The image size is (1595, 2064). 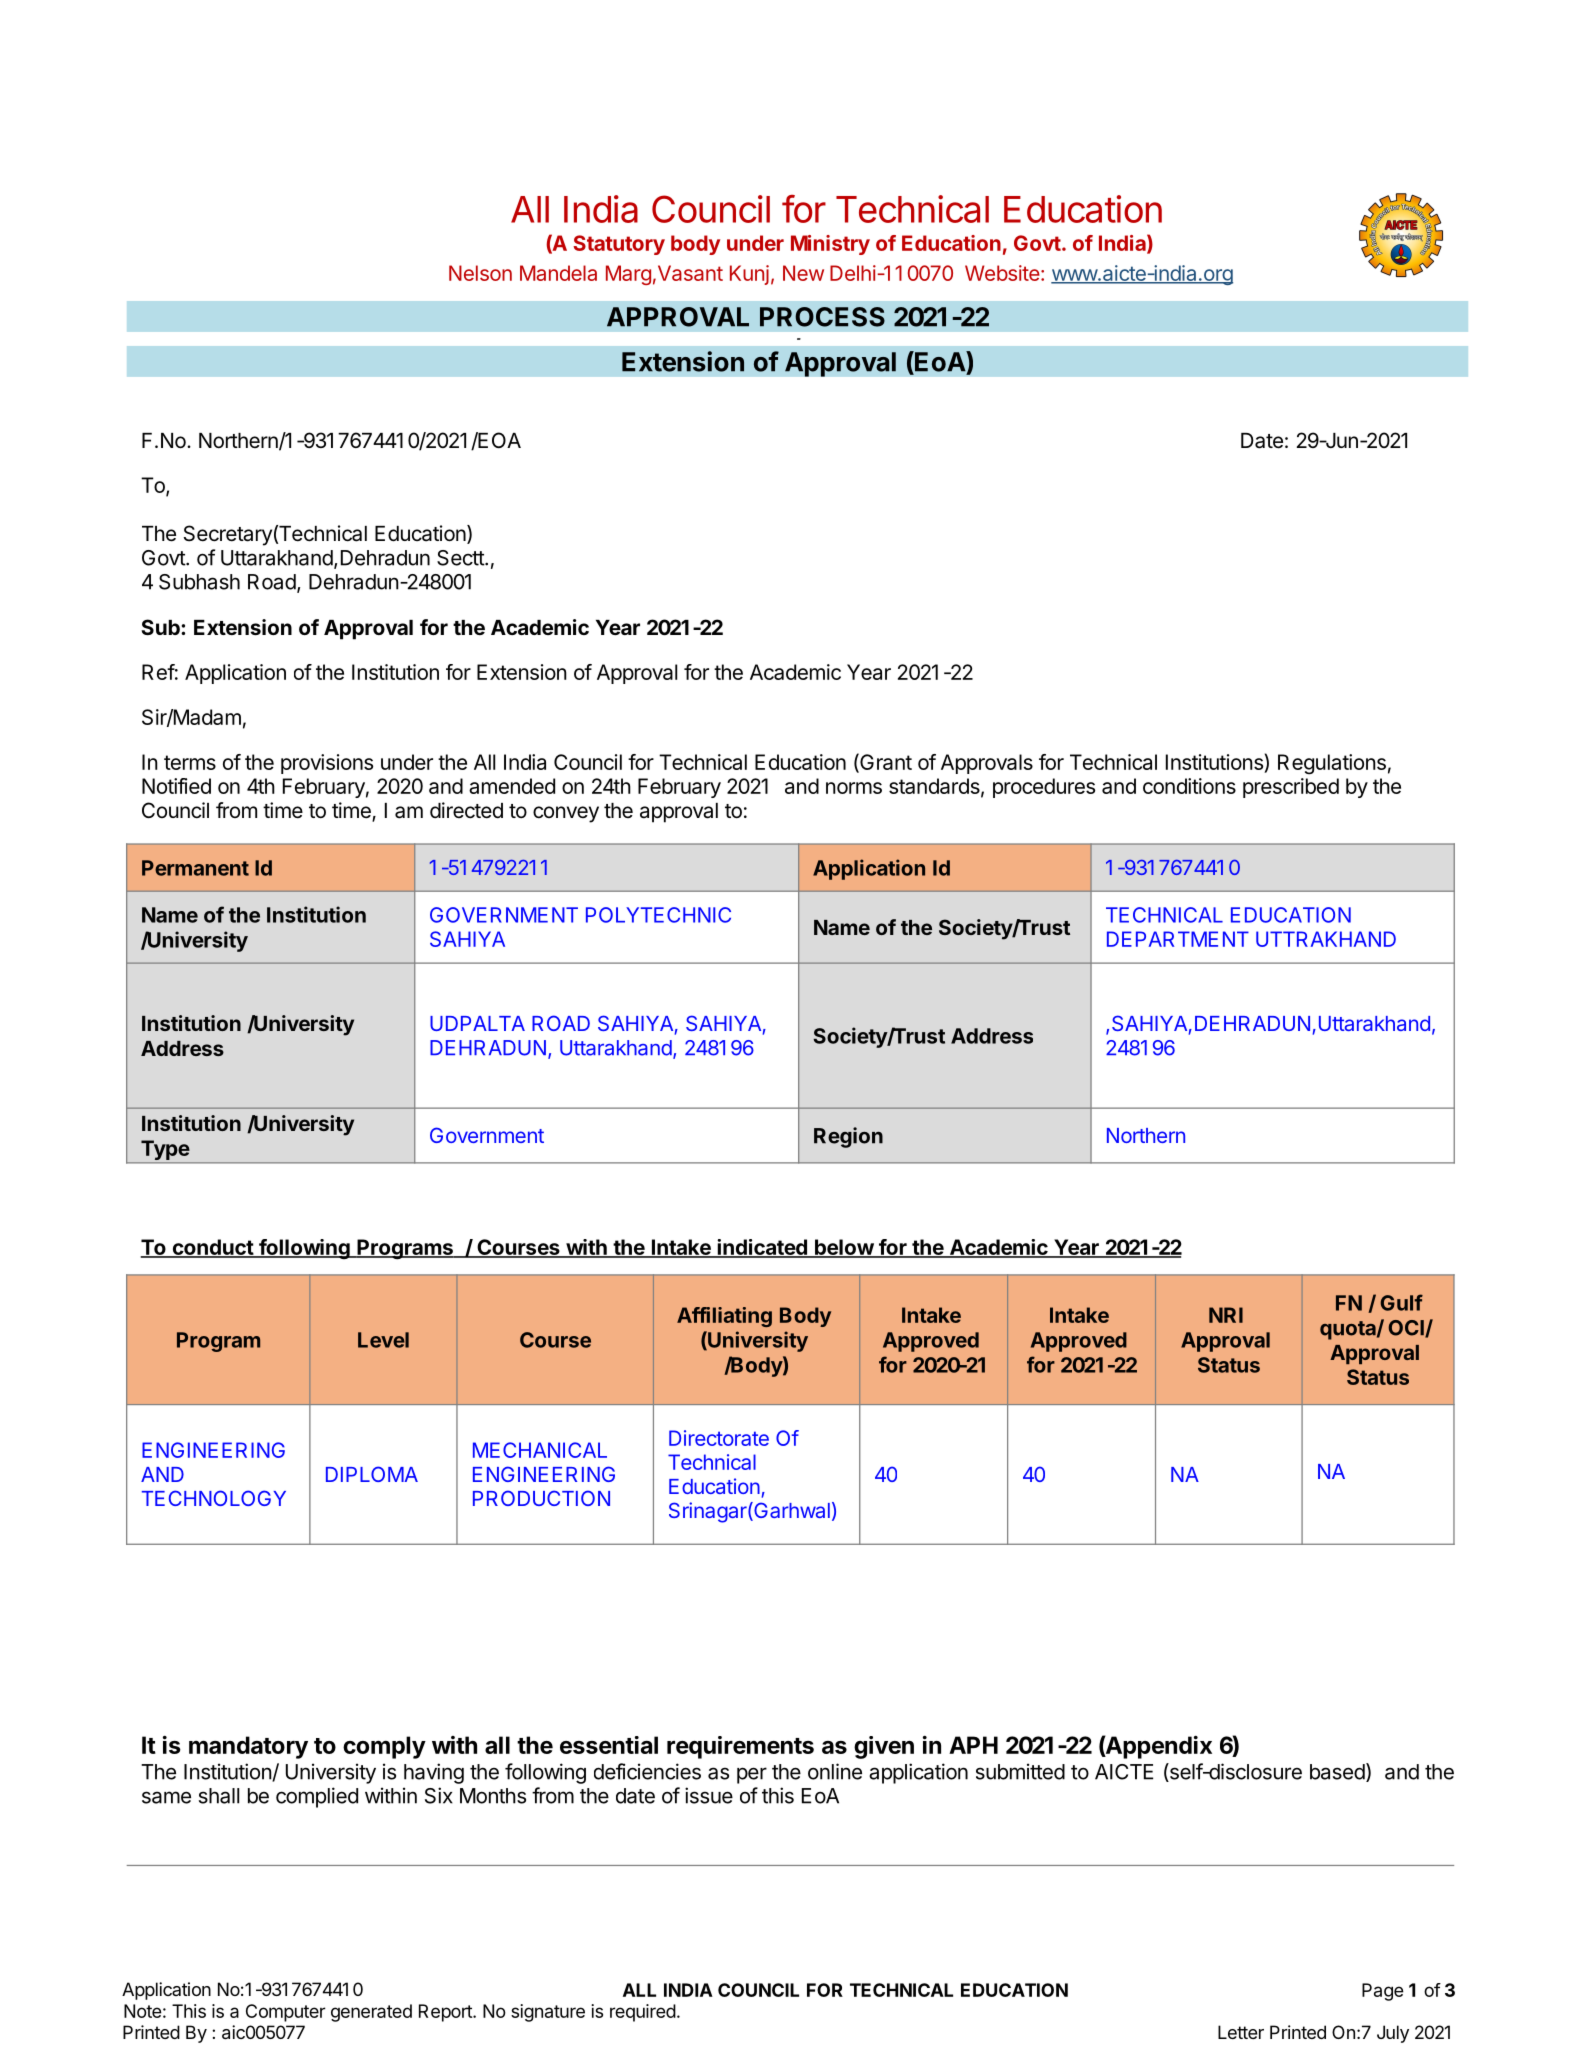 I want to click on Website, so click(x=1002, y=273).
